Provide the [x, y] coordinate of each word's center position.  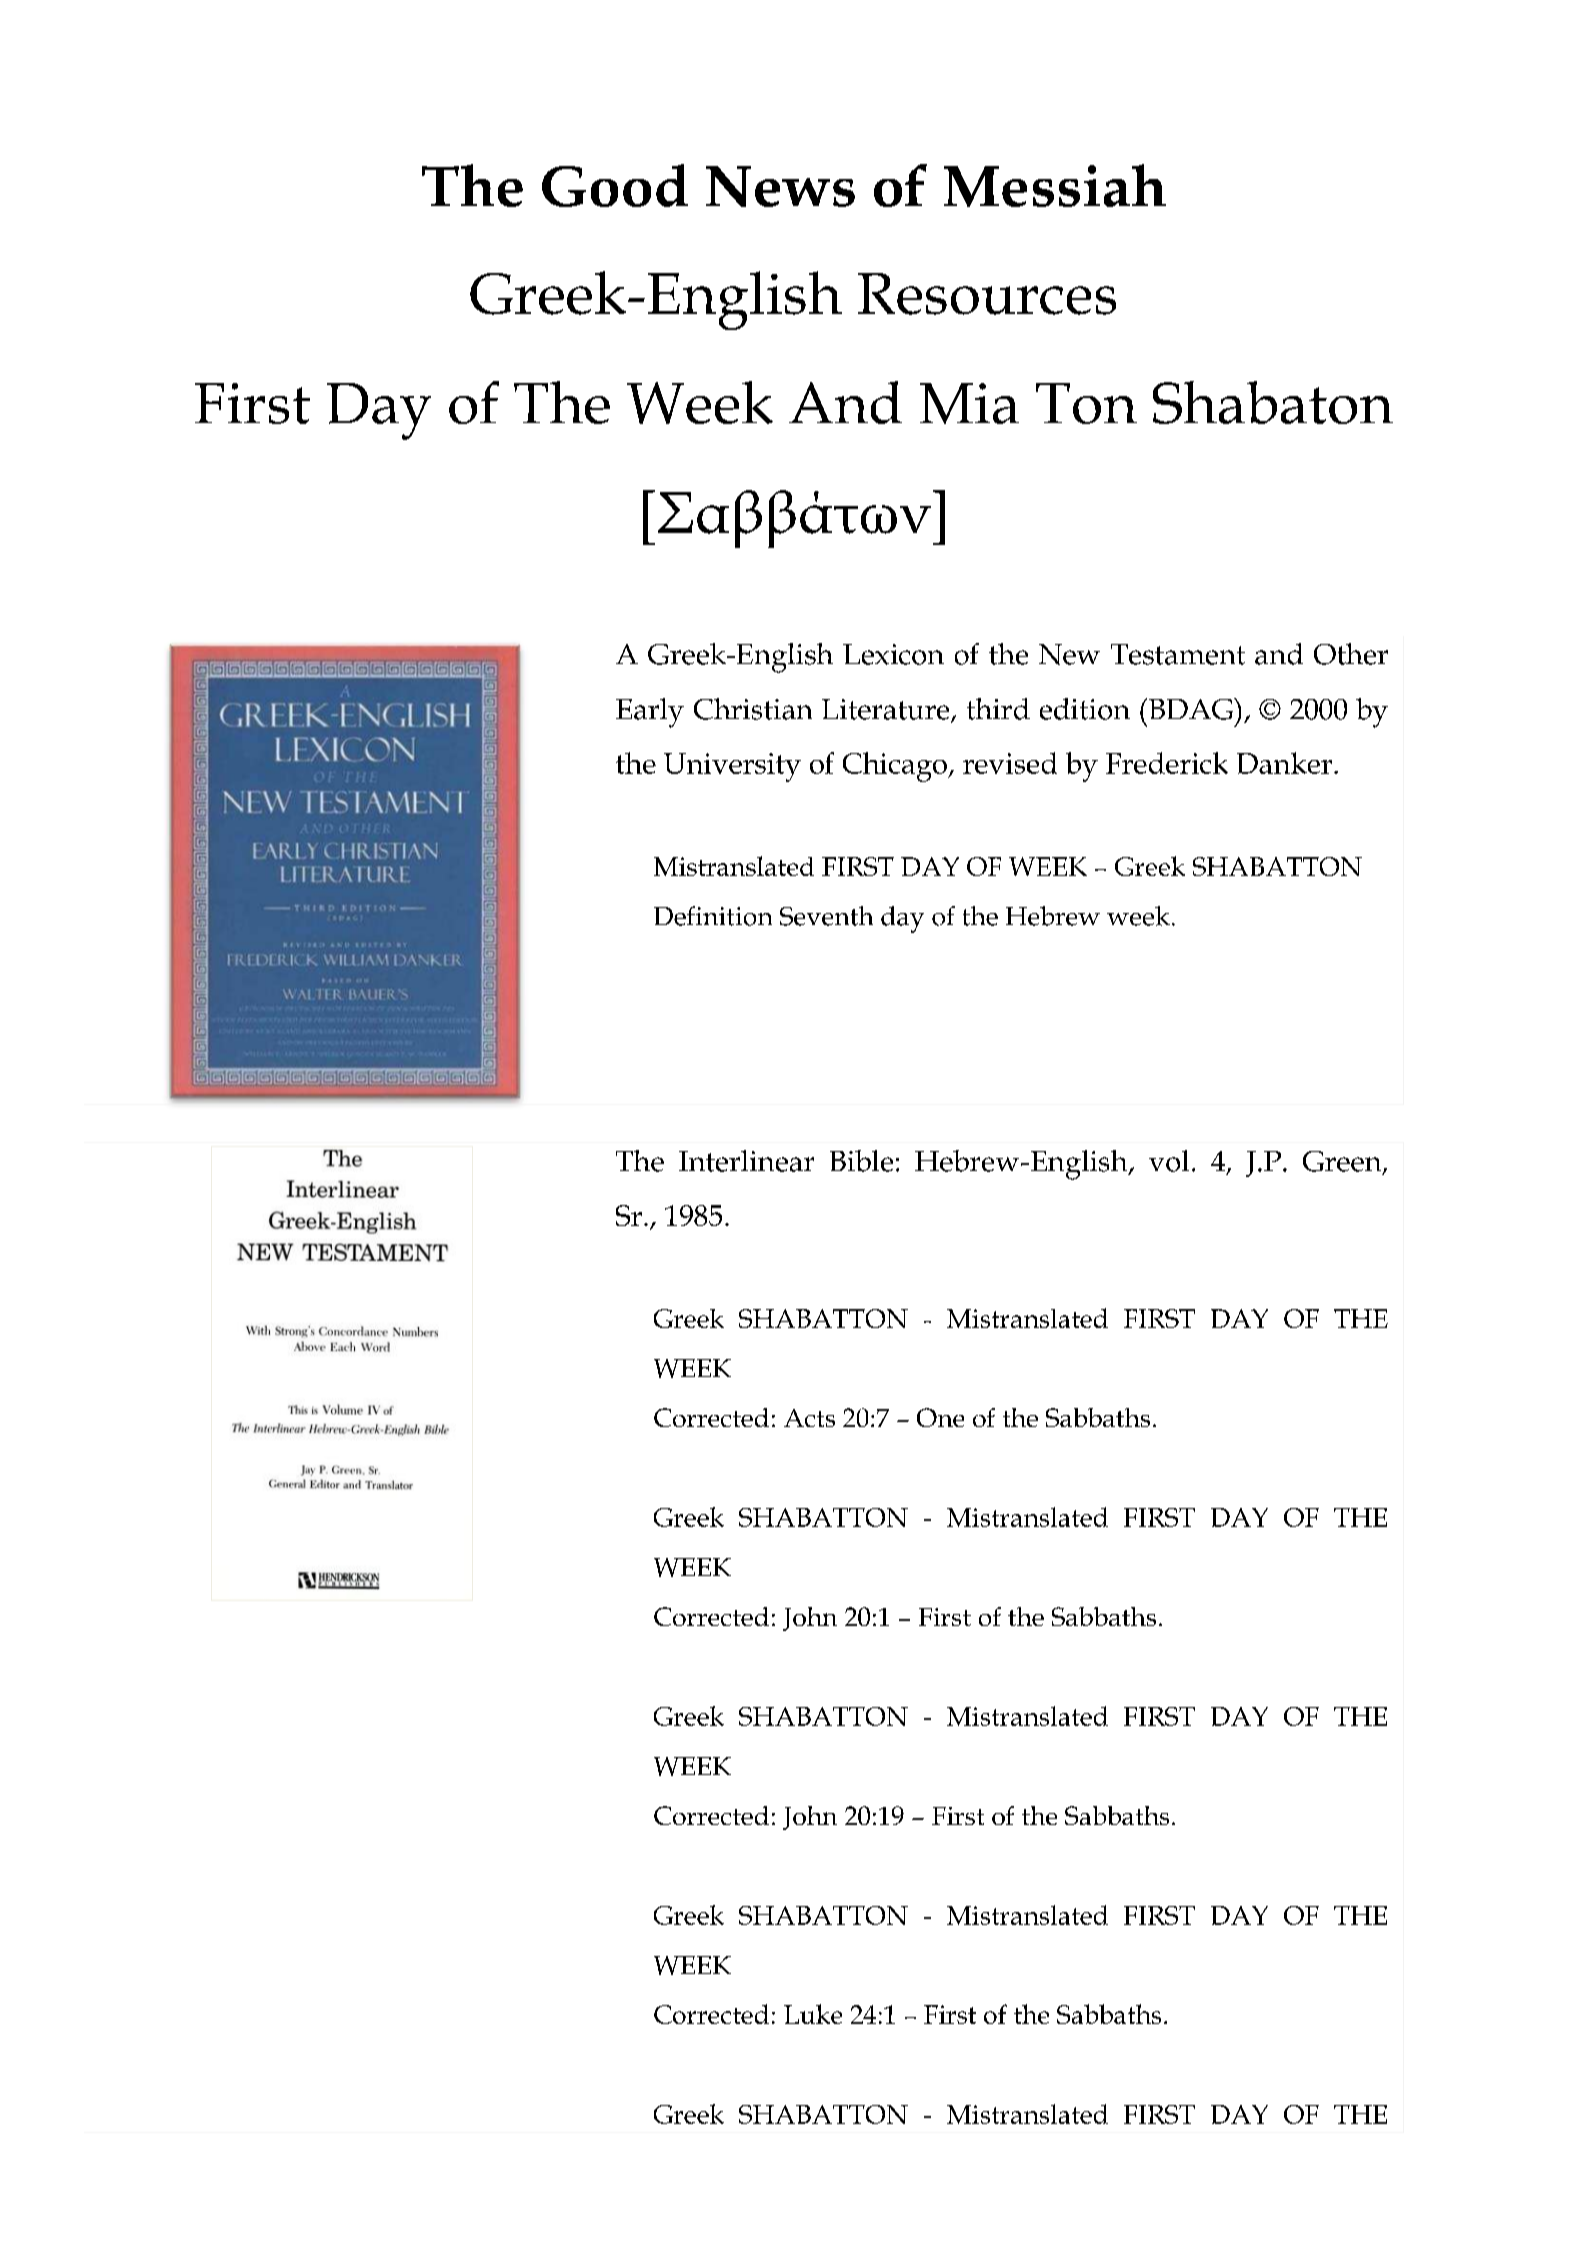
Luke [813, 2014]
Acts [809, 1418]
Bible [861, 1161]
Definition [713, 916]
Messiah [1055, 185]
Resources [987, 294]
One [940, 1417]
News [780, 186]
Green [1343, 1162]
